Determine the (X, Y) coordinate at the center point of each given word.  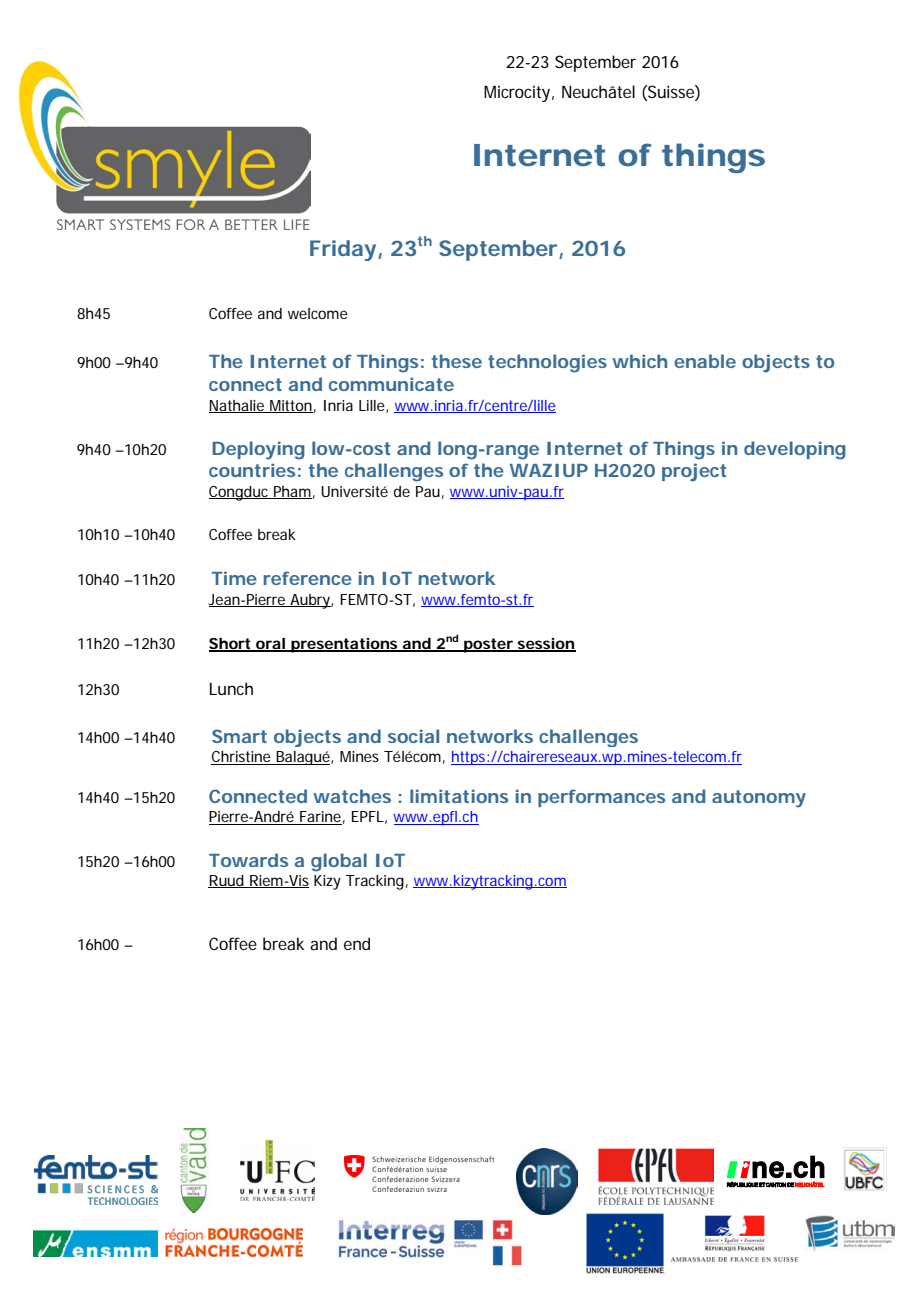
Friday (343, 250)
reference (308, 578)
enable (705, 361)
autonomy (759, 799)
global (339, 862)
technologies (547, 363)
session (546, 645)
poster (488, 645)
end (357, 943)
